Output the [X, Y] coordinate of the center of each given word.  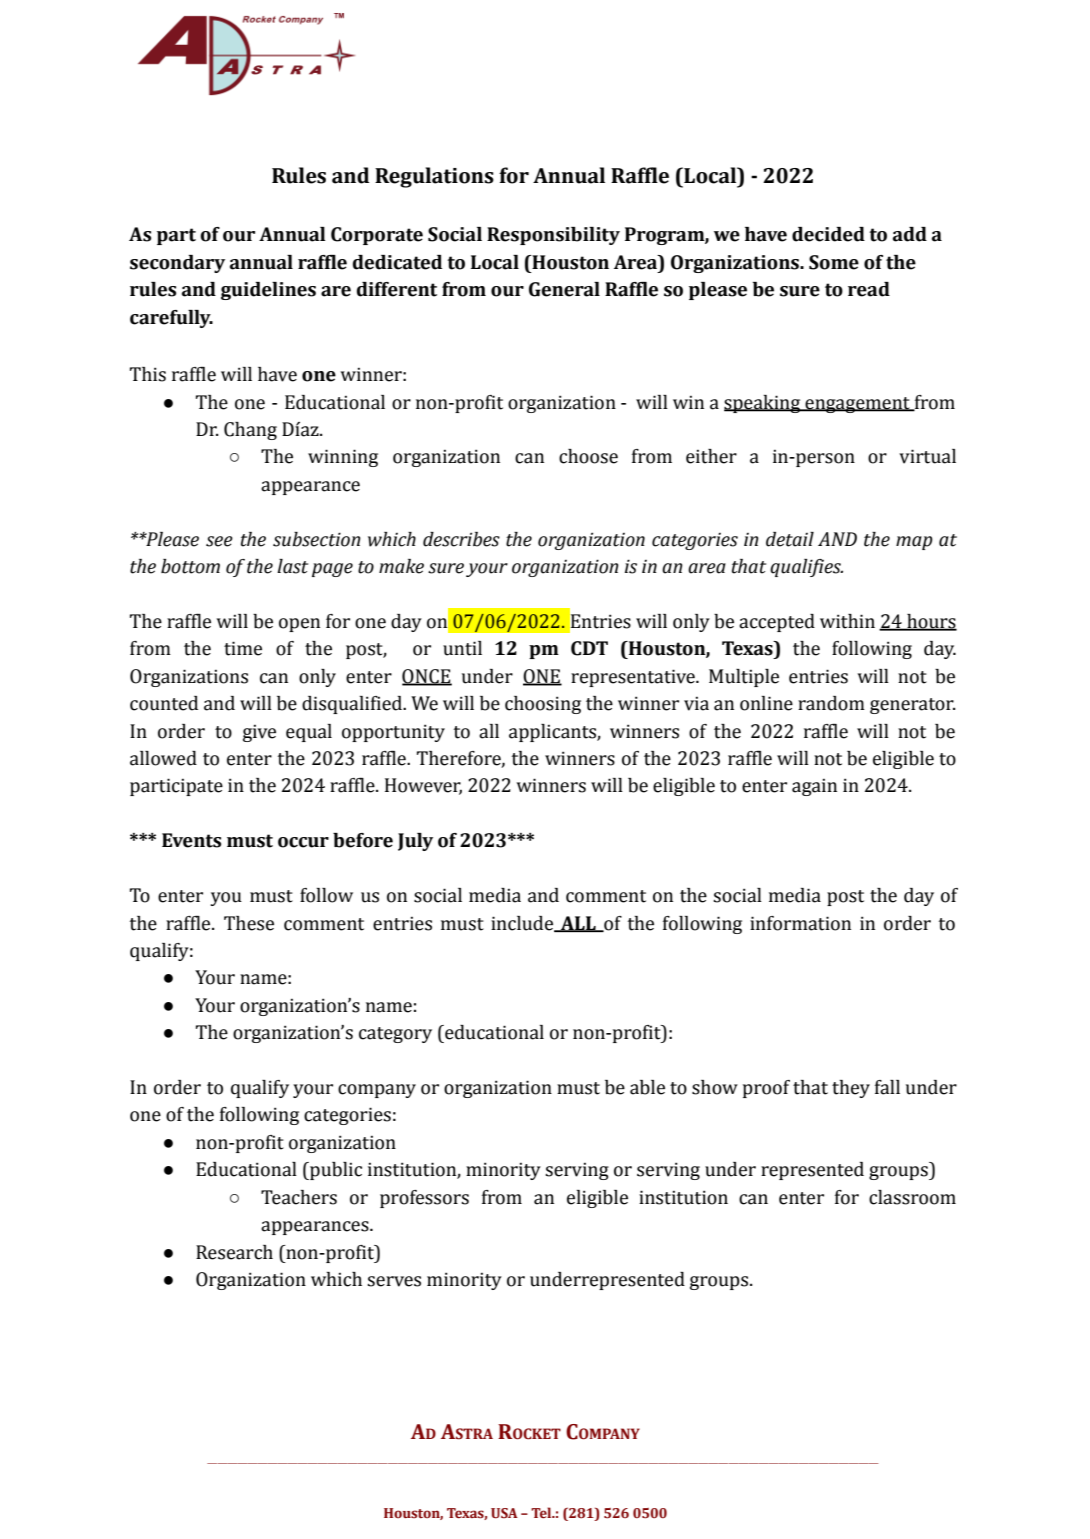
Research [234, 1252]
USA [504, 1513]
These [249, 923]
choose [588, 456]
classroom [912, 1197]
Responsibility [553, 236]
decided [828, 234]
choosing [543, 705]
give [259, 733]
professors [424, 1199]
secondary [177, 264]
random [831, 703]
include [523, 924]
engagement [857, 405]
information [800, 923]
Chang [250, 431]
